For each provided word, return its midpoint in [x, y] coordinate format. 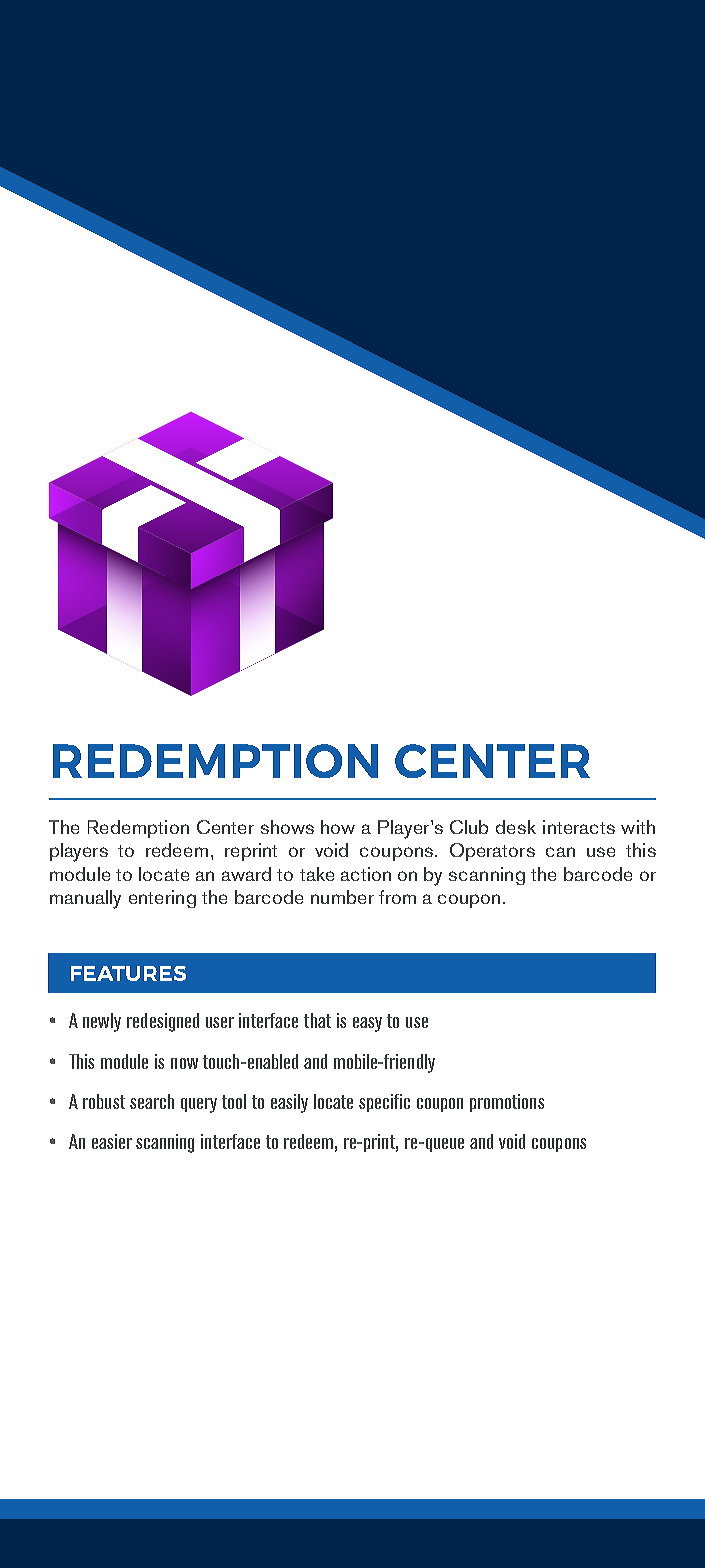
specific [384, 1103]
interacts [579, 827]
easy [367, 1024]
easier [112, 1141]
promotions [507, 1103]
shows [287, 827]
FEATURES [128, 973]
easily [289, 1103]
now [184, 1063]
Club [469, 827]
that [317, 1020]
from [397, 897]
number [342, 897]
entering [162, 899]
